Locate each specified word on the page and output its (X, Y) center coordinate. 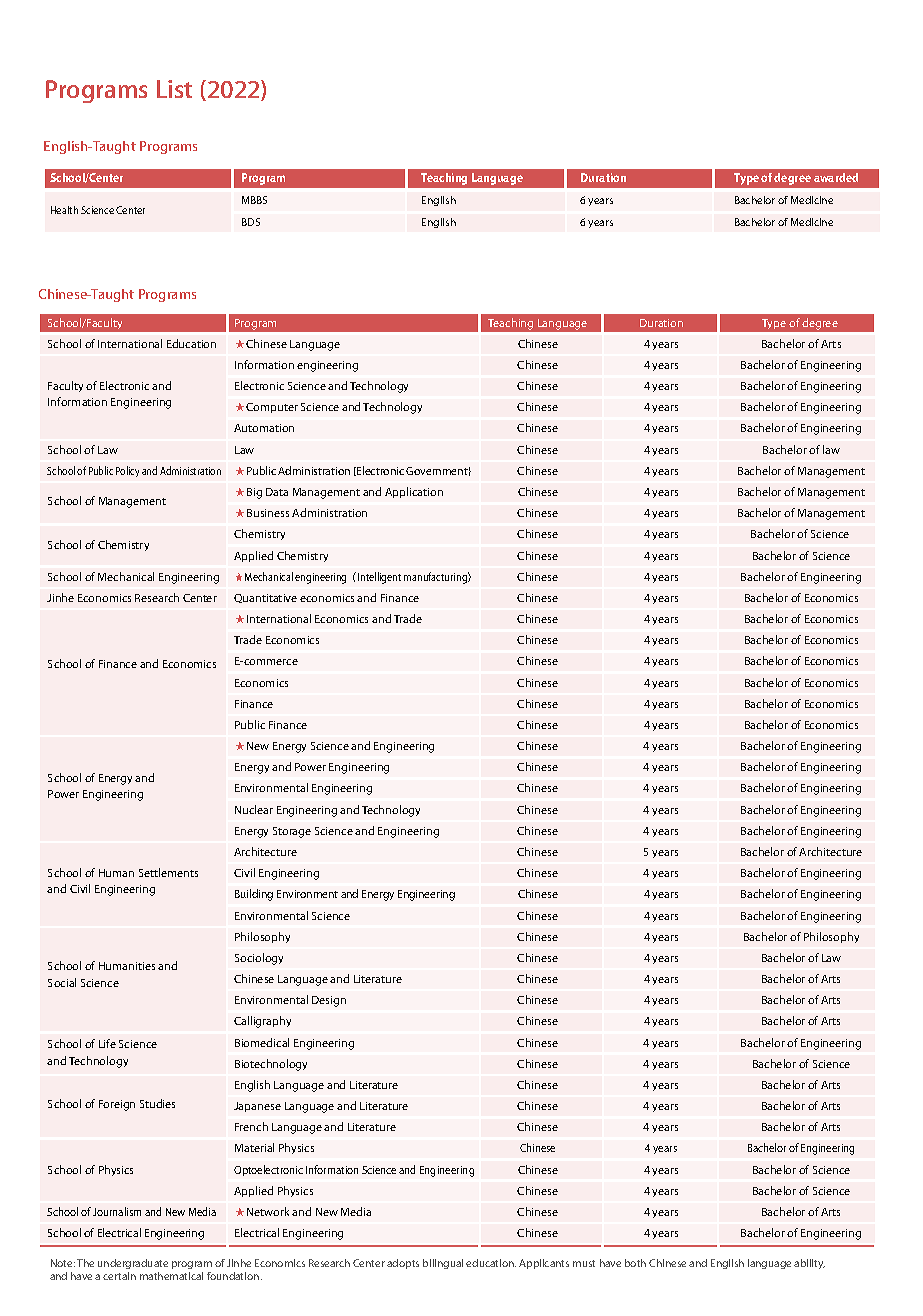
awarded (836, 177)
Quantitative (265, 598)
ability (809, 1264)
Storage (292, 832)
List (174, 89)
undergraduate (133, 1266)
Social (62, 982)
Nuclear (254, 809)
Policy (127, 471)
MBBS (254, 200)
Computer (272, 408)
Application (414, 492)
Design (329, 1001)
